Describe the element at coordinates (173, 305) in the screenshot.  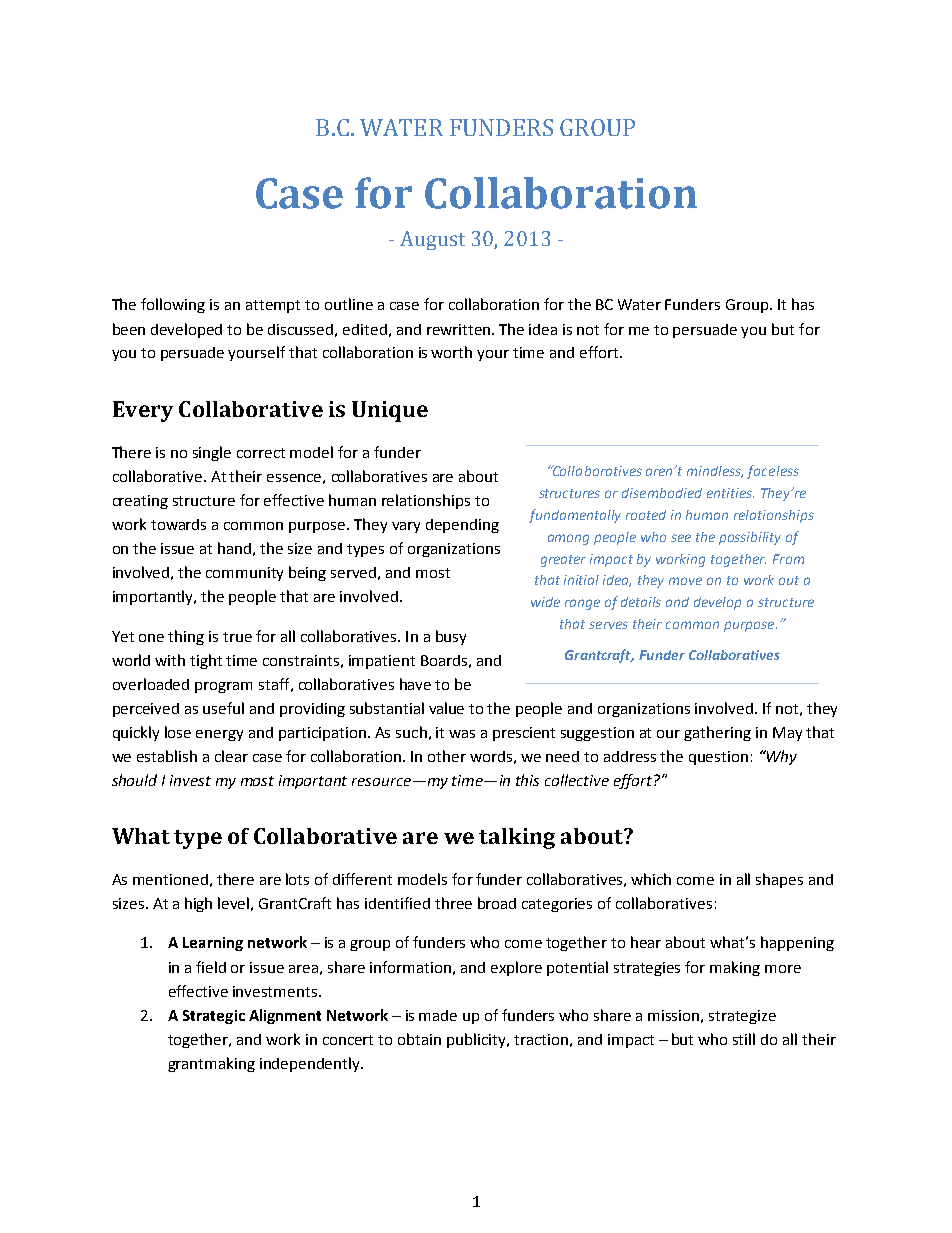
I see `following` at that location.
